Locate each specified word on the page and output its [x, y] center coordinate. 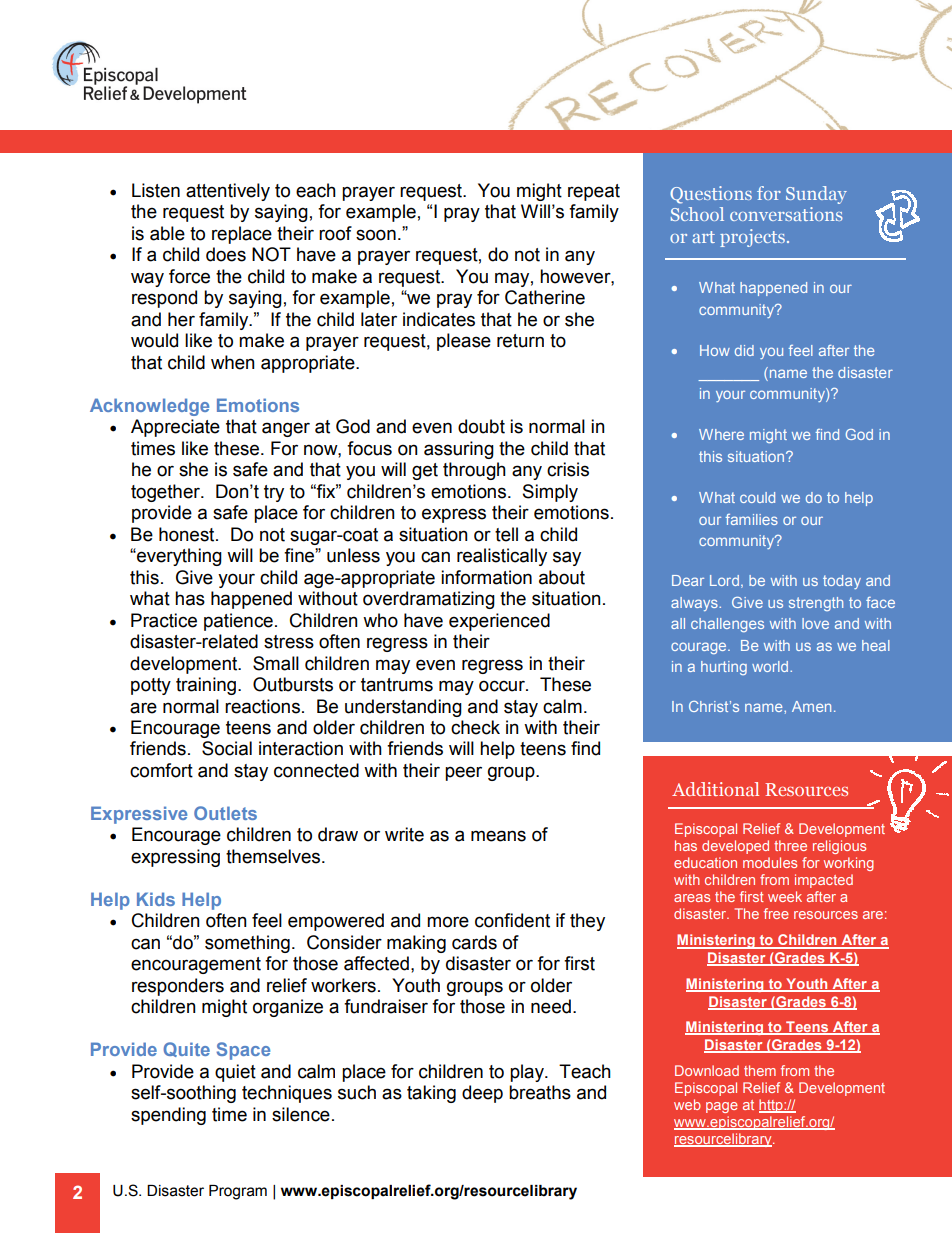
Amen [811, 706]
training [207, 686]
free [776, 913]
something [247, 944]
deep [482, 1094]
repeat [594, 192]
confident [512, 920]
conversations [786, 214]
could [757, 497]
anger [286, 429]
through [474, 471]
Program [238, 1192]
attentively [228, 192]
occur [503, 686]
